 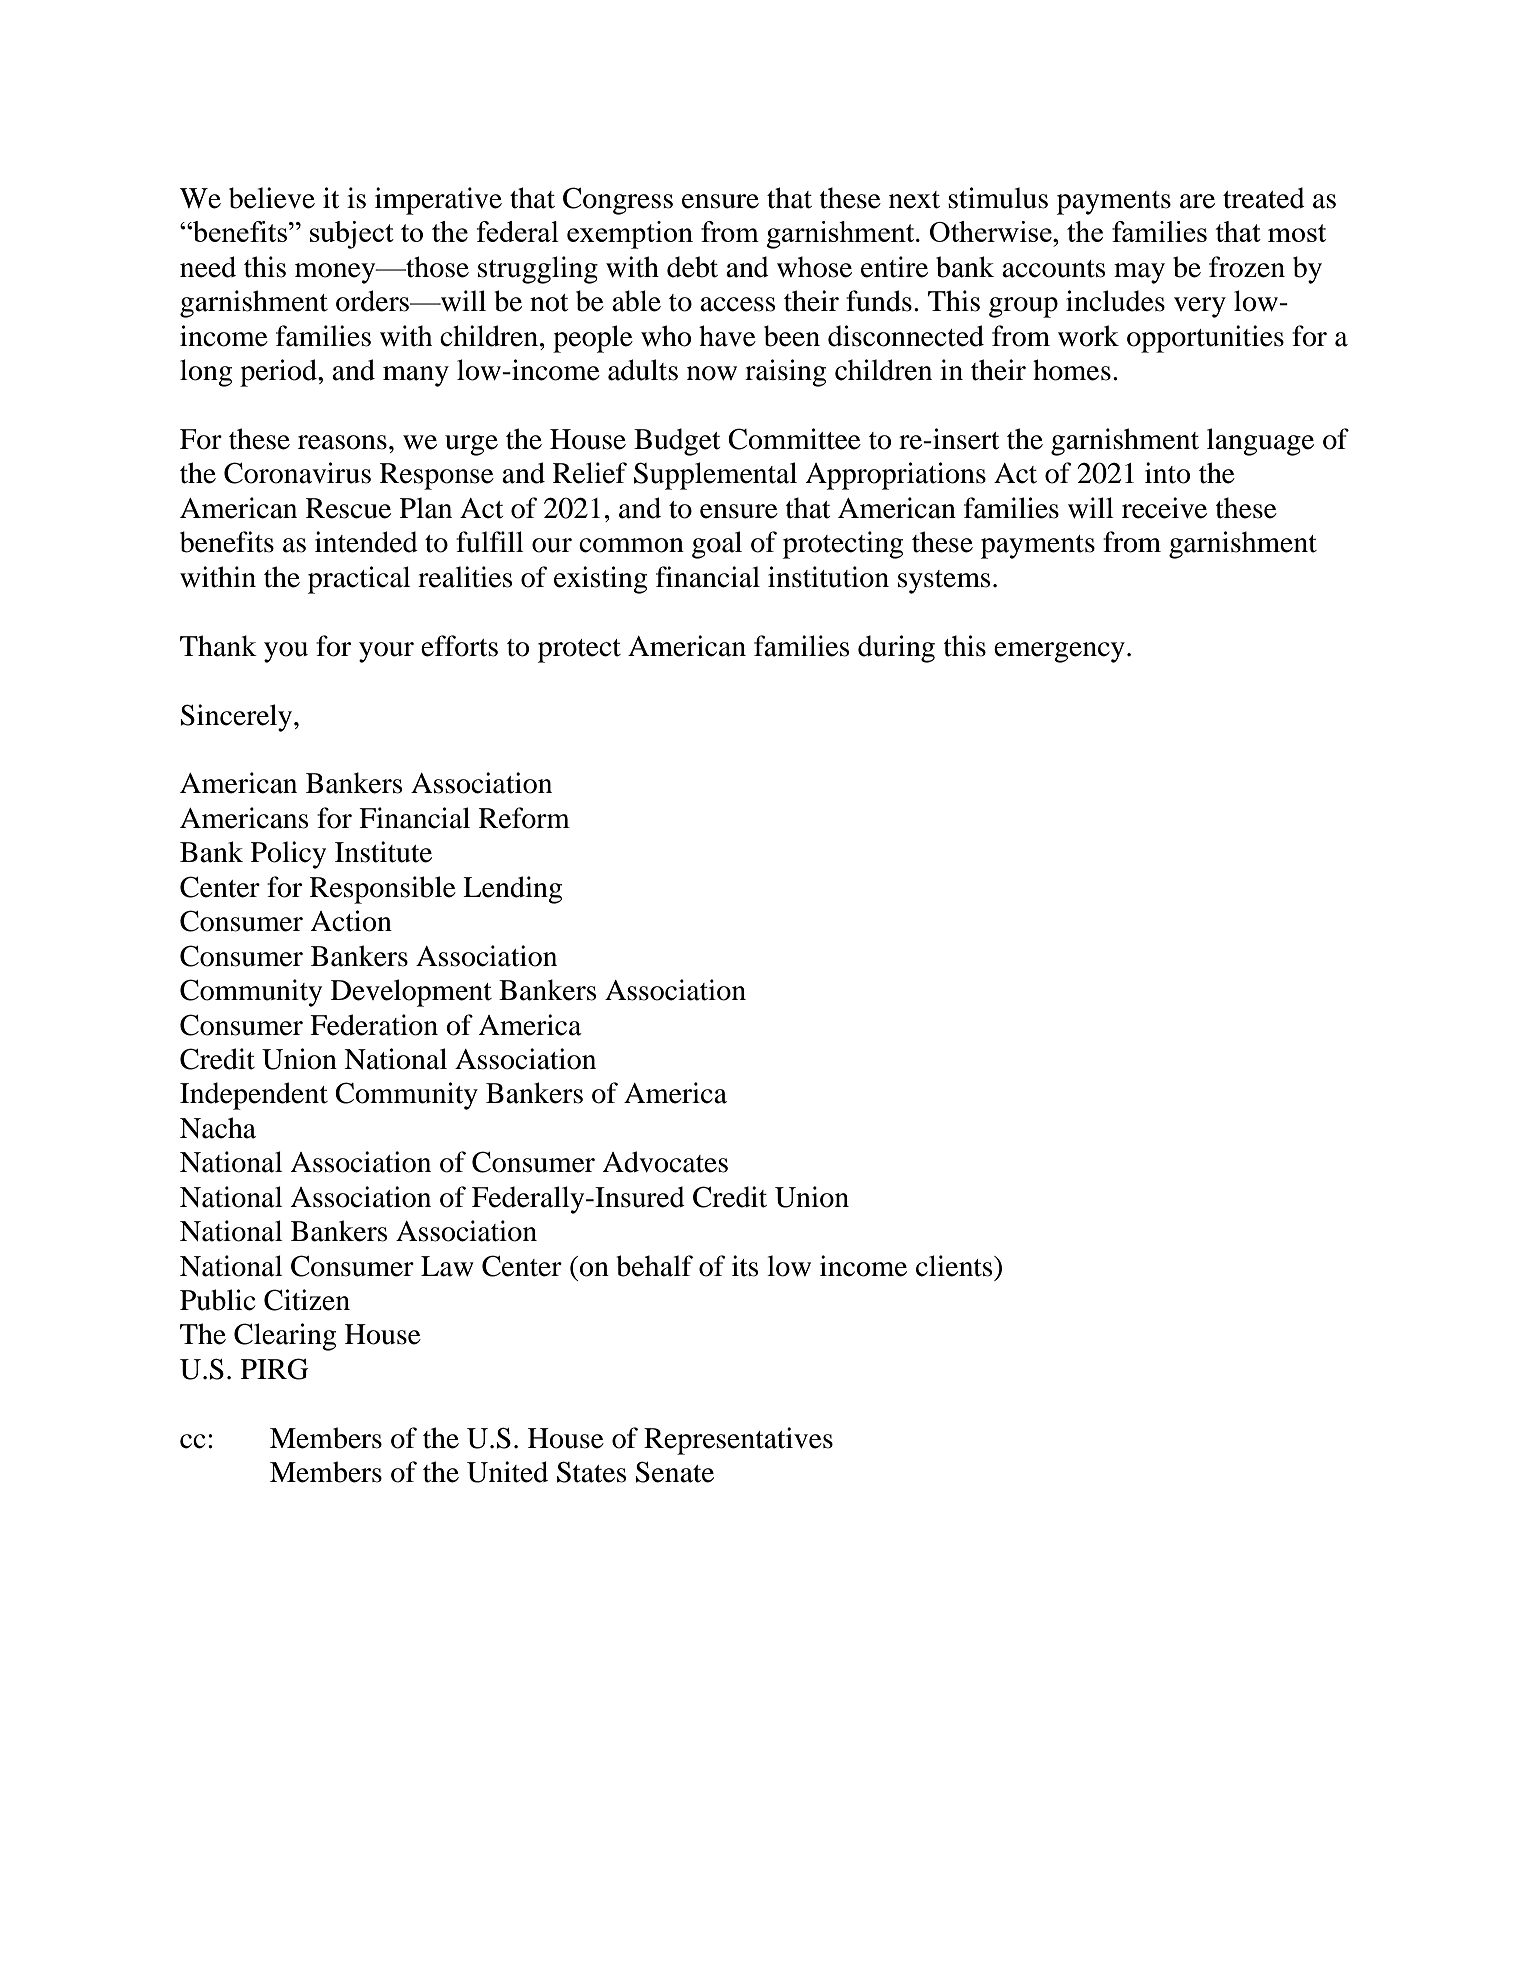 I want to click on intended, so click(x=366, y=542).
